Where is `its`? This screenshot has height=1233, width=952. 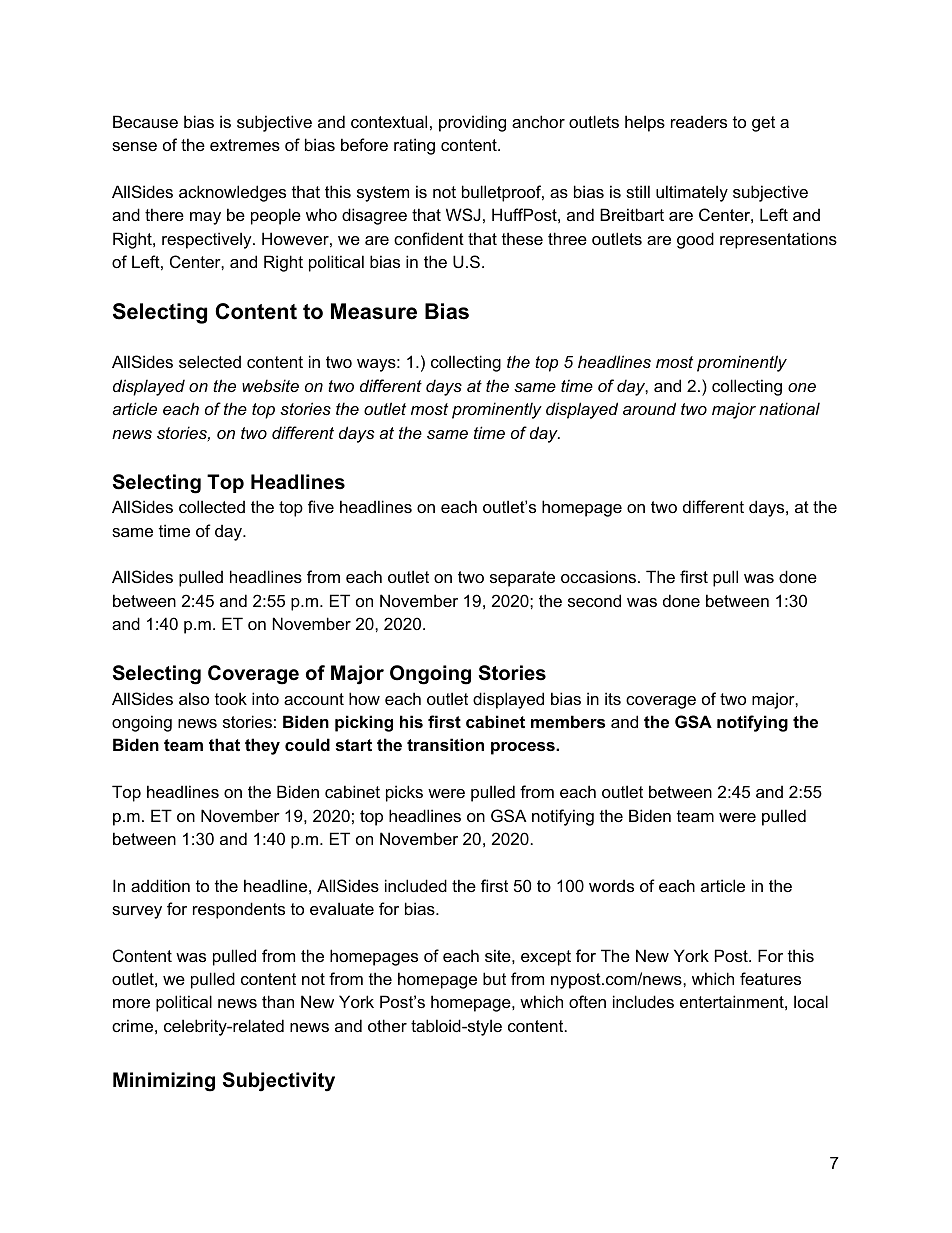 its is located at coordinates (613, 698).
